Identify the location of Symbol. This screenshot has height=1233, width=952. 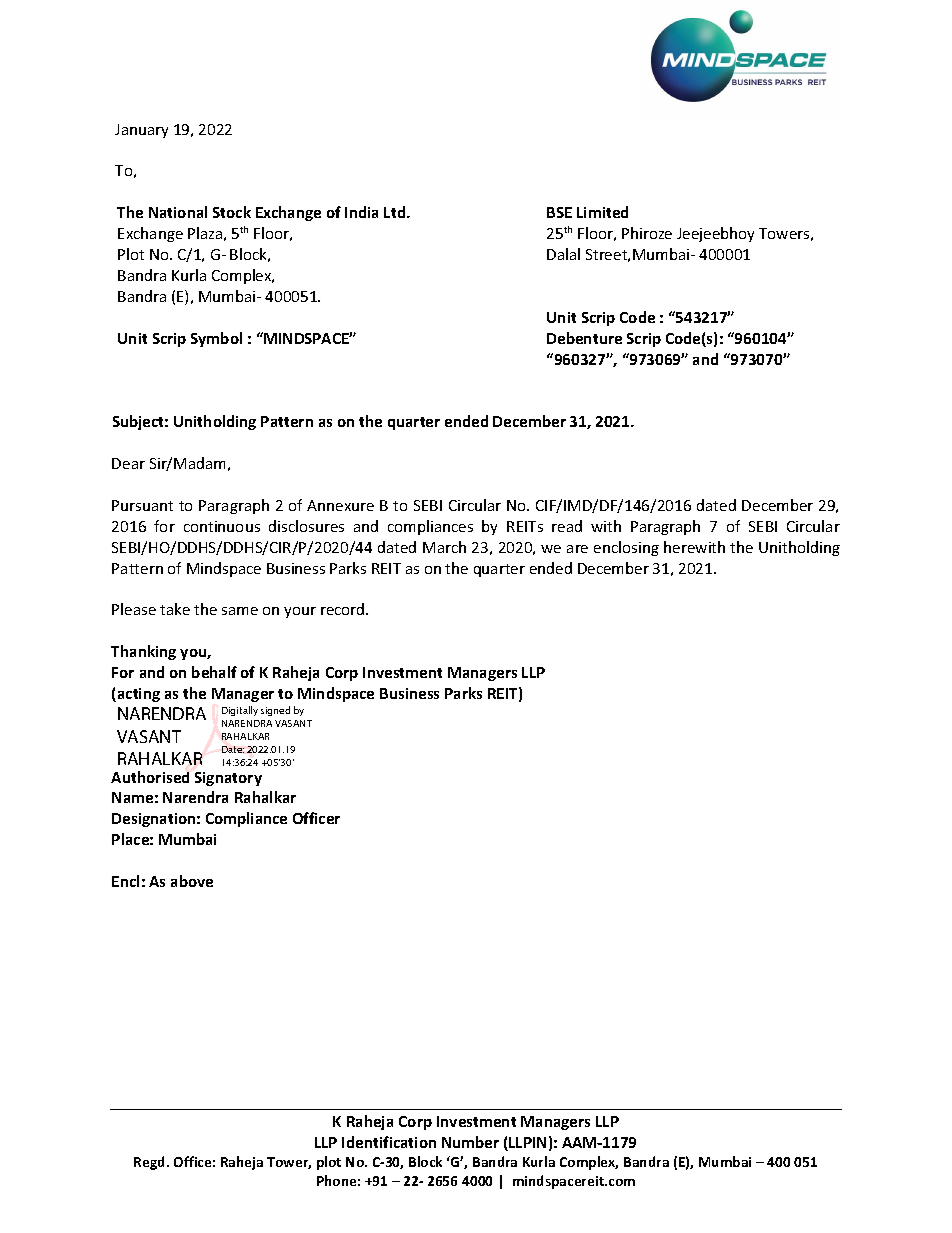
(216, 339).
